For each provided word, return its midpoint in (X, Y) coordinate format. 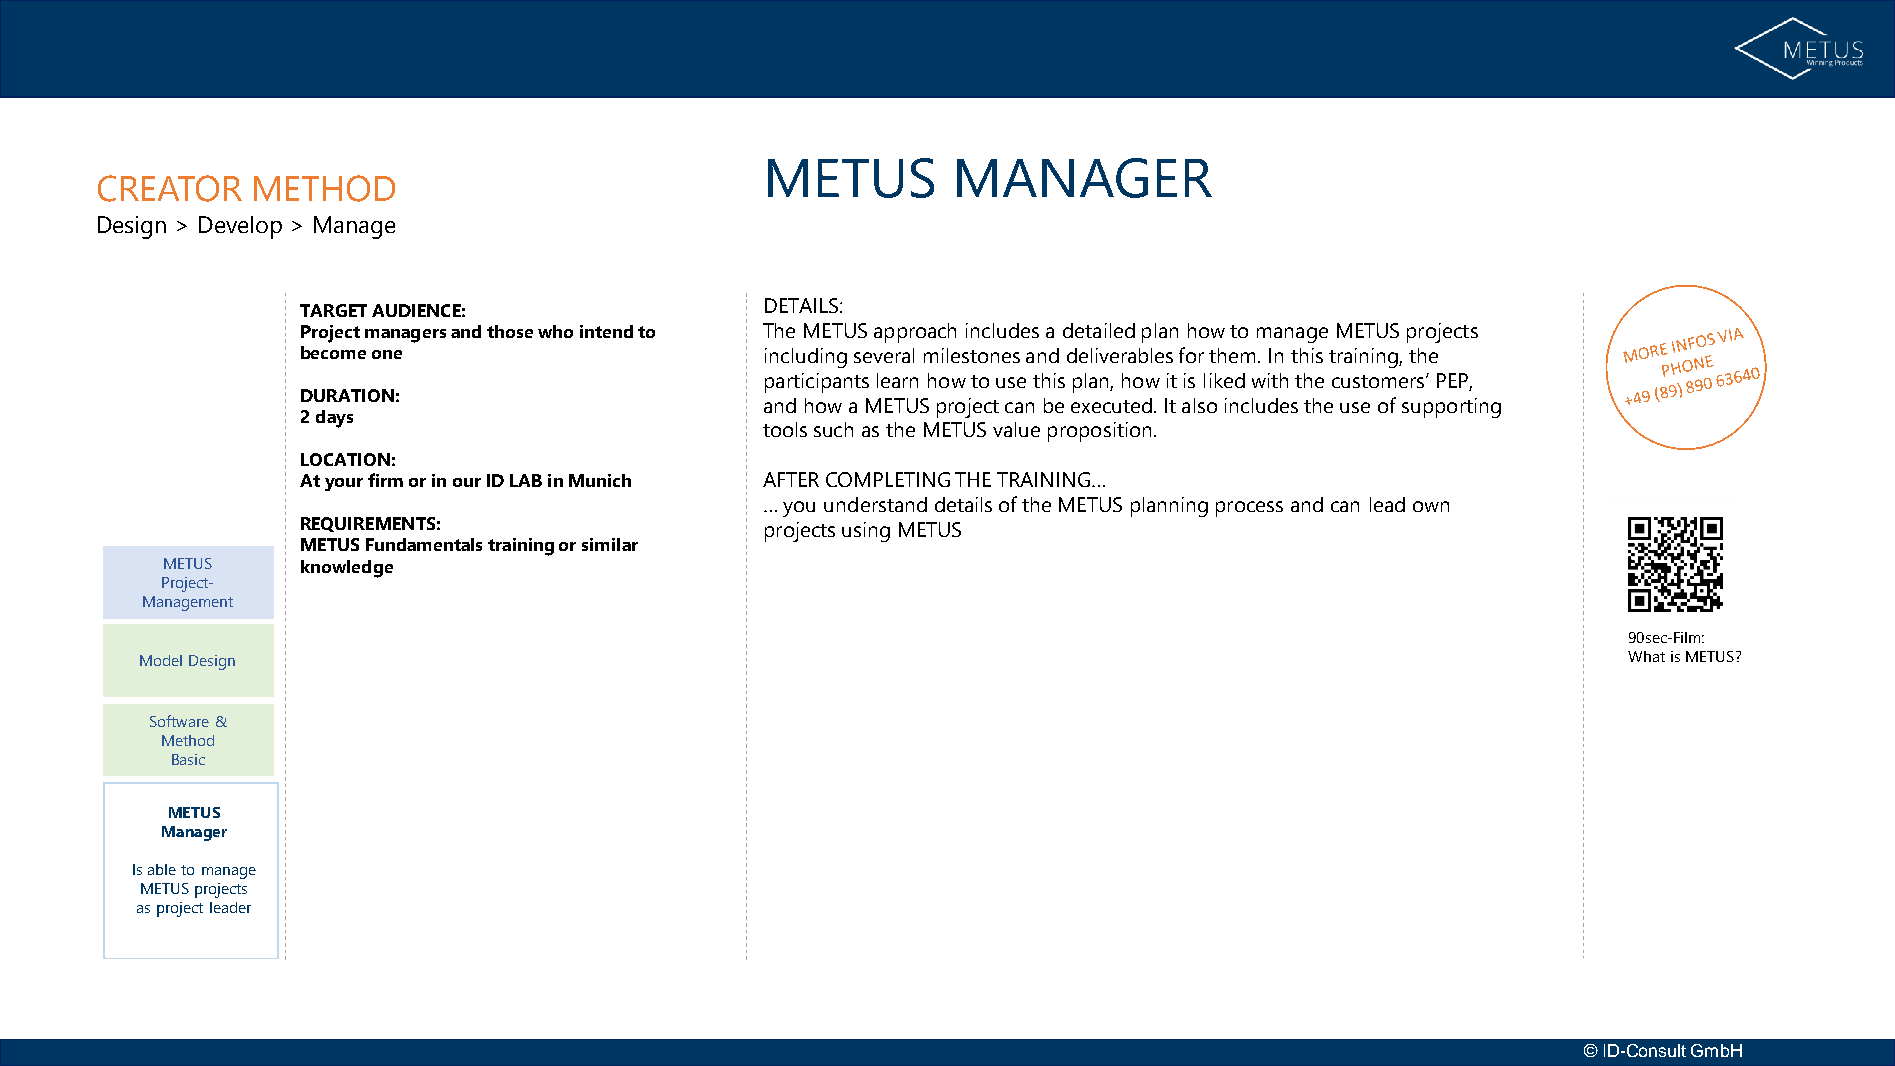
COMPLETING (888, 479)
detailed (1099, 330)
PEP (1452, 380)
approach (915, 333)
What (1646, 656)
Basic (188, 759)
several (884, 355)
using (866, 532)
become (333, 352)
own (1431, 506)
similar (610, 544)
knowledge (347, 569)
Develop (240, 227)
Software (179, 721)
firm (385, 480)
